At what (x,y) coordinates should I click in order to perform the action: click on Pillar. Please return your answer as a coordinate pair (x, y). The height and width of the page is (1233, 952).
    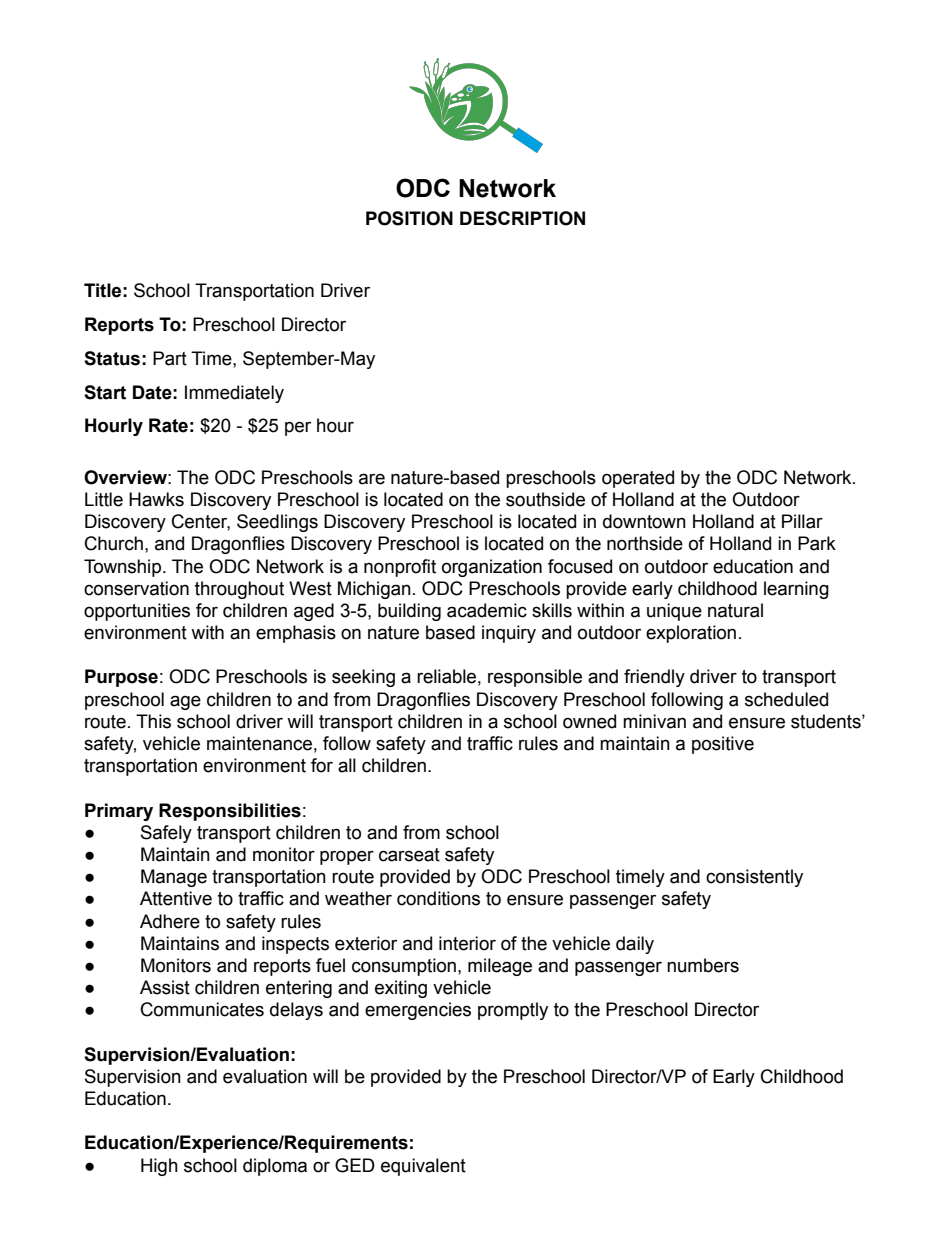
    Looking at the image, I should click on (802, 521).
